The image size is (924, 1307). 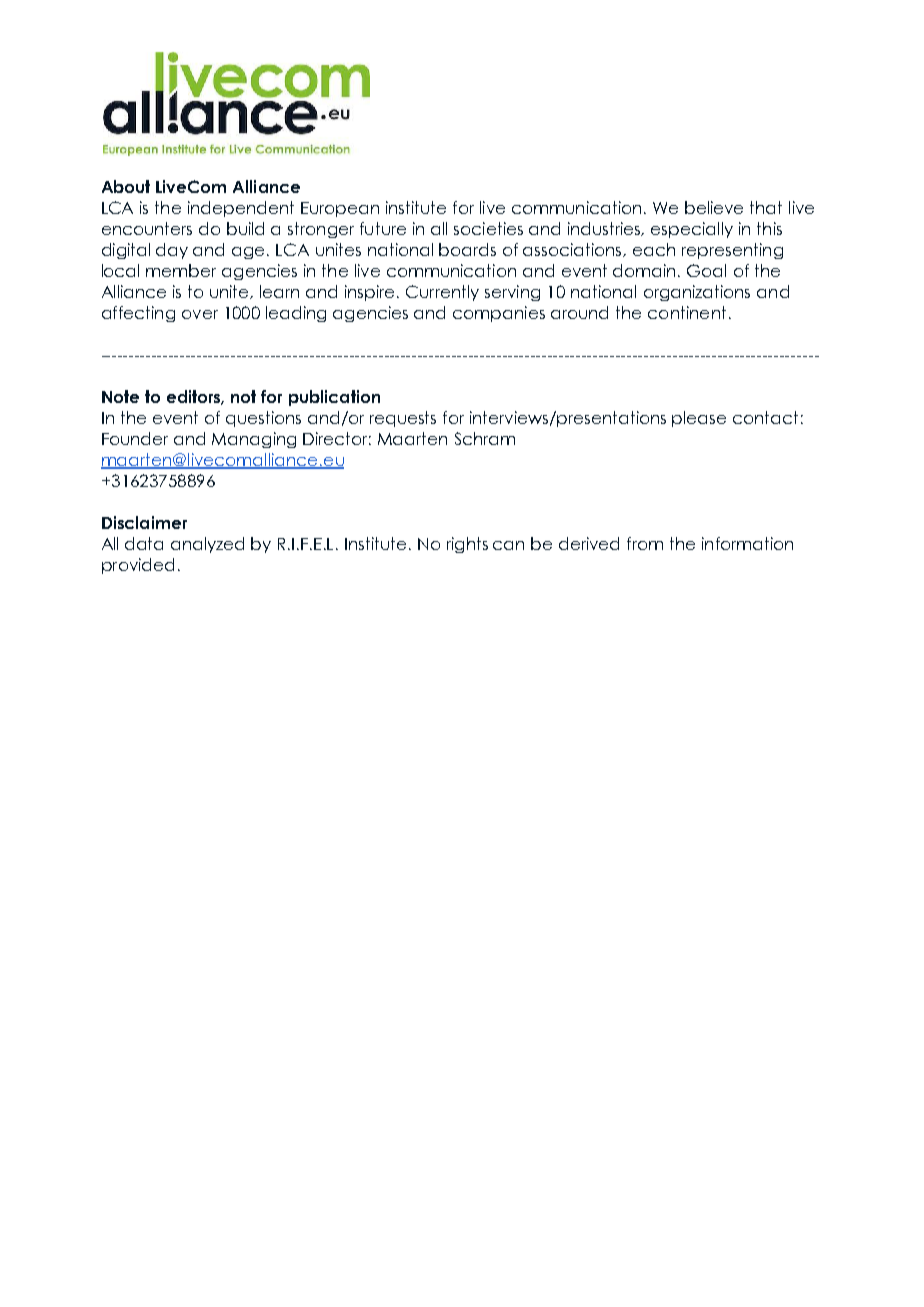 What do you see at coordinates (207, 545) in the document?
I see `analyzed` at bounding box center [207, 545].
